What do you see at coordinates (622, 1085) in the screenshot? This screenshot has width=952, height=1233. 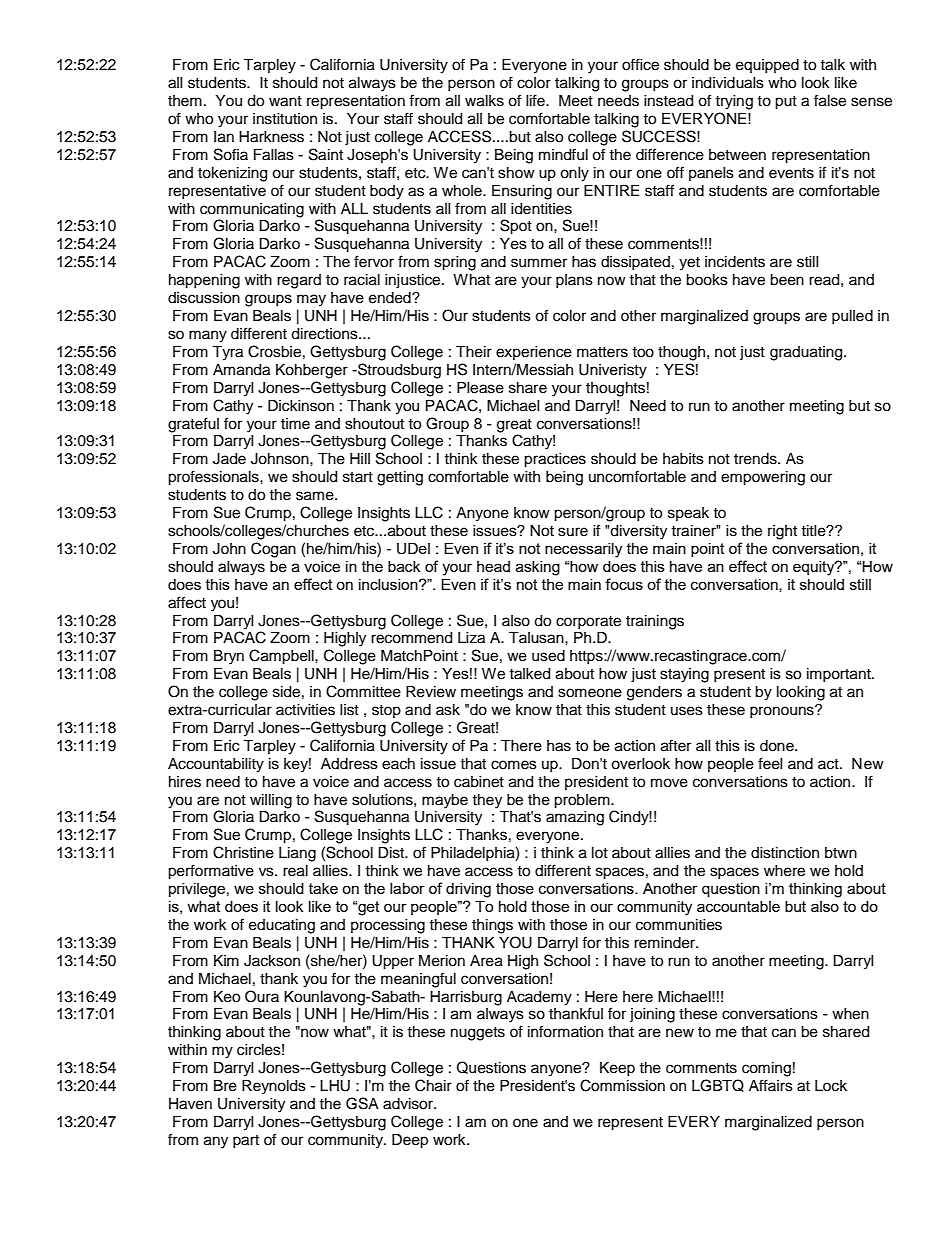 I see `Commission` at bounding box center [622, 1085].
